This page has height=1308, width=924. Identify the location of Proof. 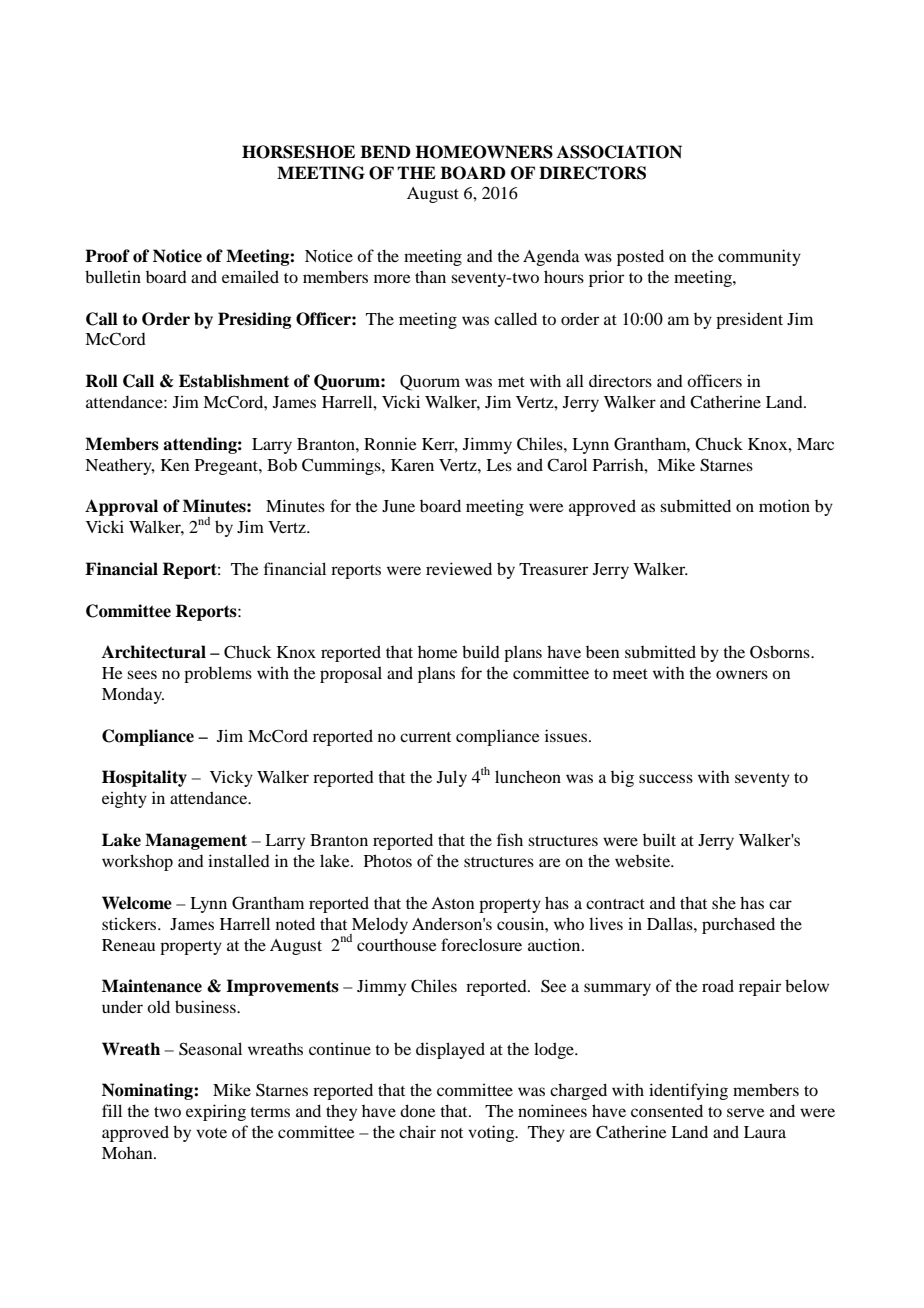
(107, 256).
